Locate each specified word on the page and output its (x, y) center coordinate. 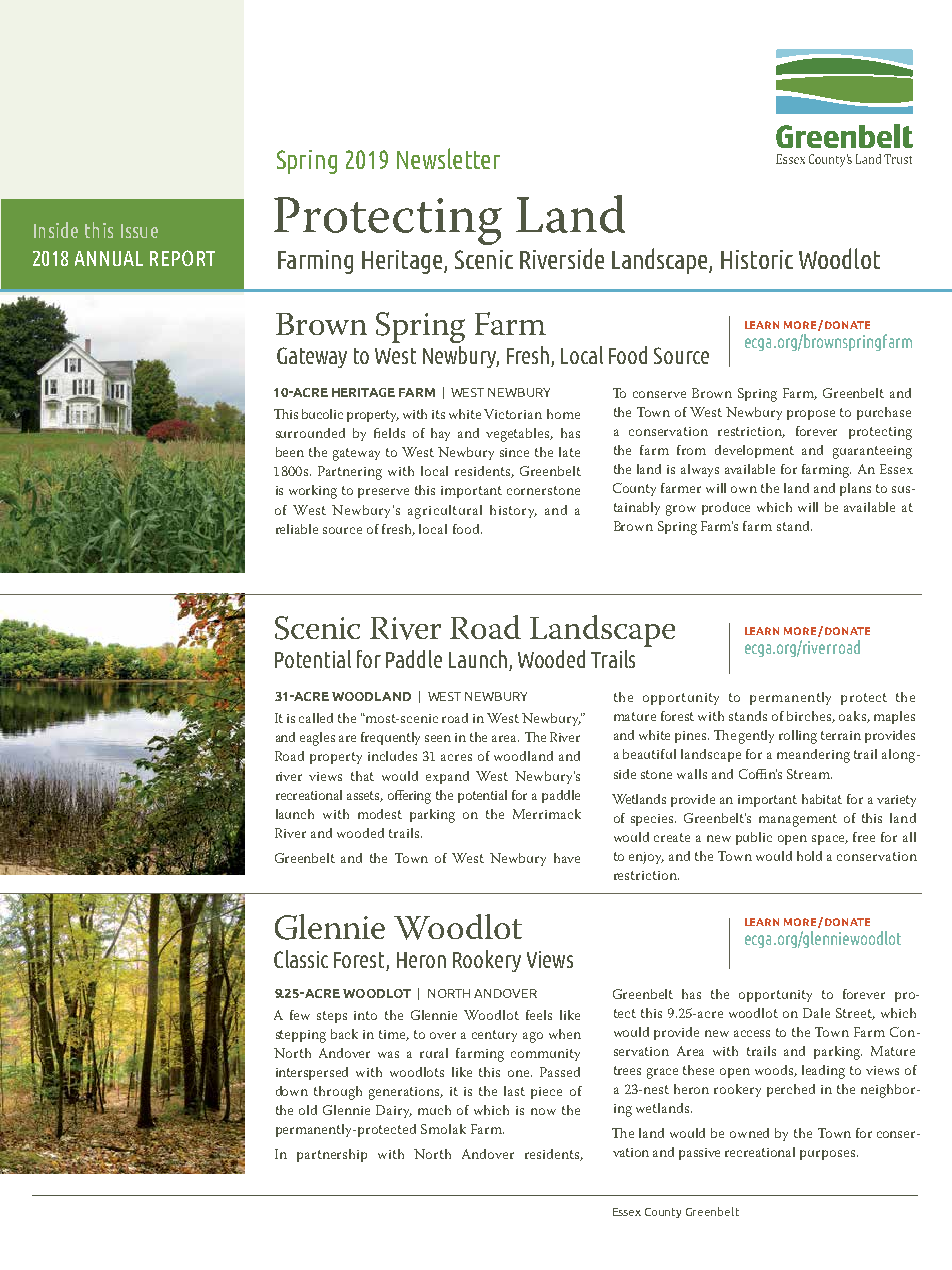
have (567, 858)
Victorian (513, 414)
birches (810, 717)
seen (438, 738)
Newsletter (448, 158)
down (292, 1091)
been (290, 452)
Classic (301, 959)
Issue (139, 231)
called (316, 718)
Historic (757, 259)
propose (811, 415)
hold (809, 856)
